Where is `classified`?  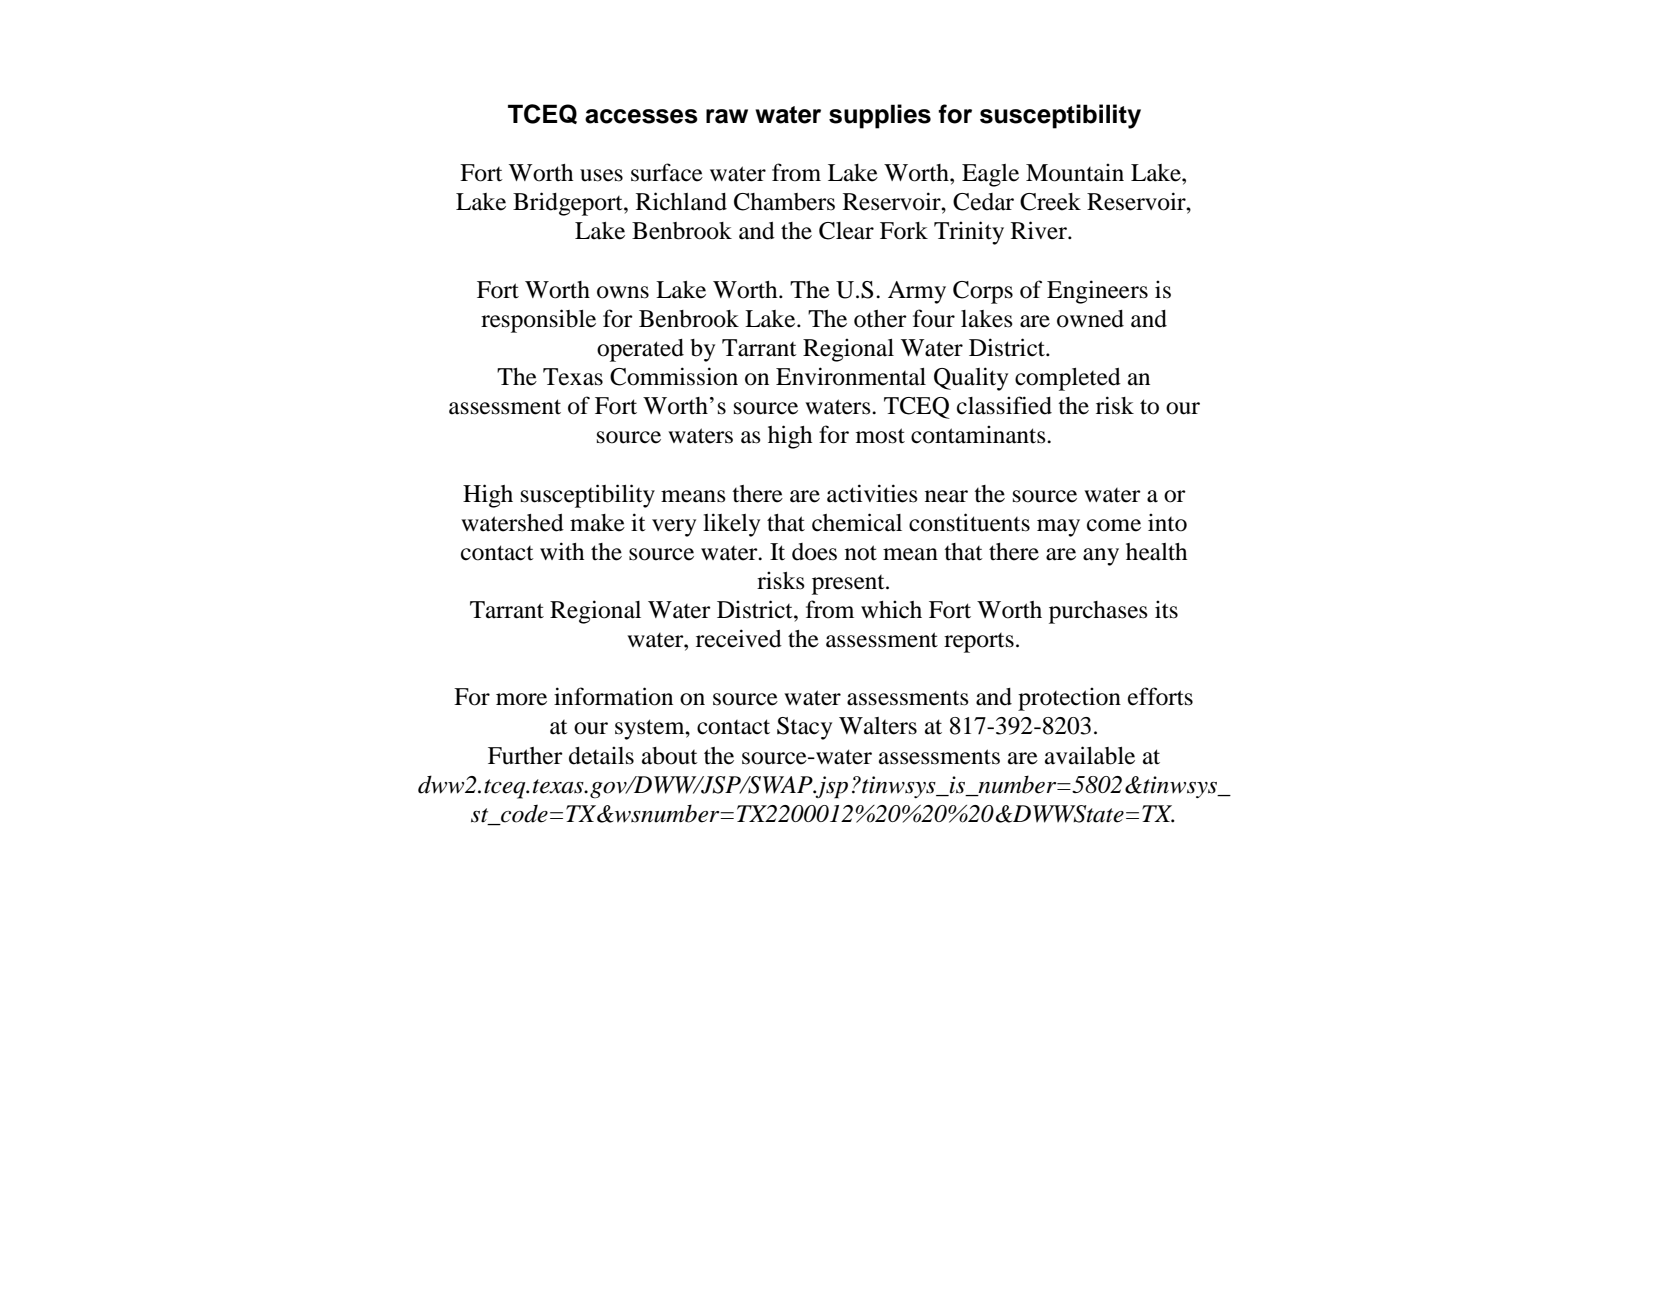
classified is located at coordinates (1004, 405).
